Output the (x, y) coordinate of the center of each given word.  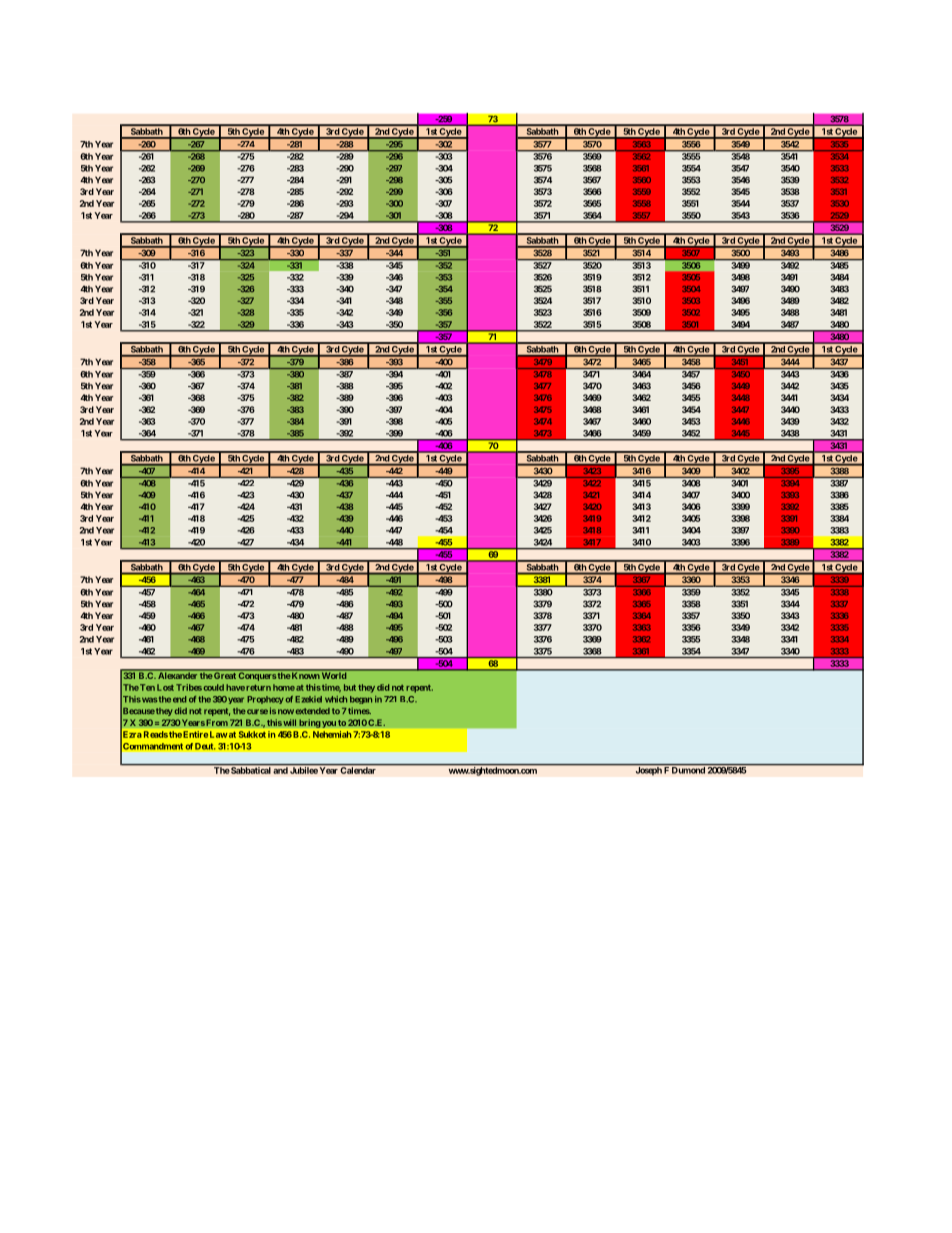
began (361, 700)
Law (218, 734)
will (289, 722)
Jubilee (304, 770)
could (213, 687)
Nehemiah (332, 734)
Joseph (648, 770)
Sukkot (252, 734)
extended (313, 711)
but (350, 687)
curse (256, 711)
